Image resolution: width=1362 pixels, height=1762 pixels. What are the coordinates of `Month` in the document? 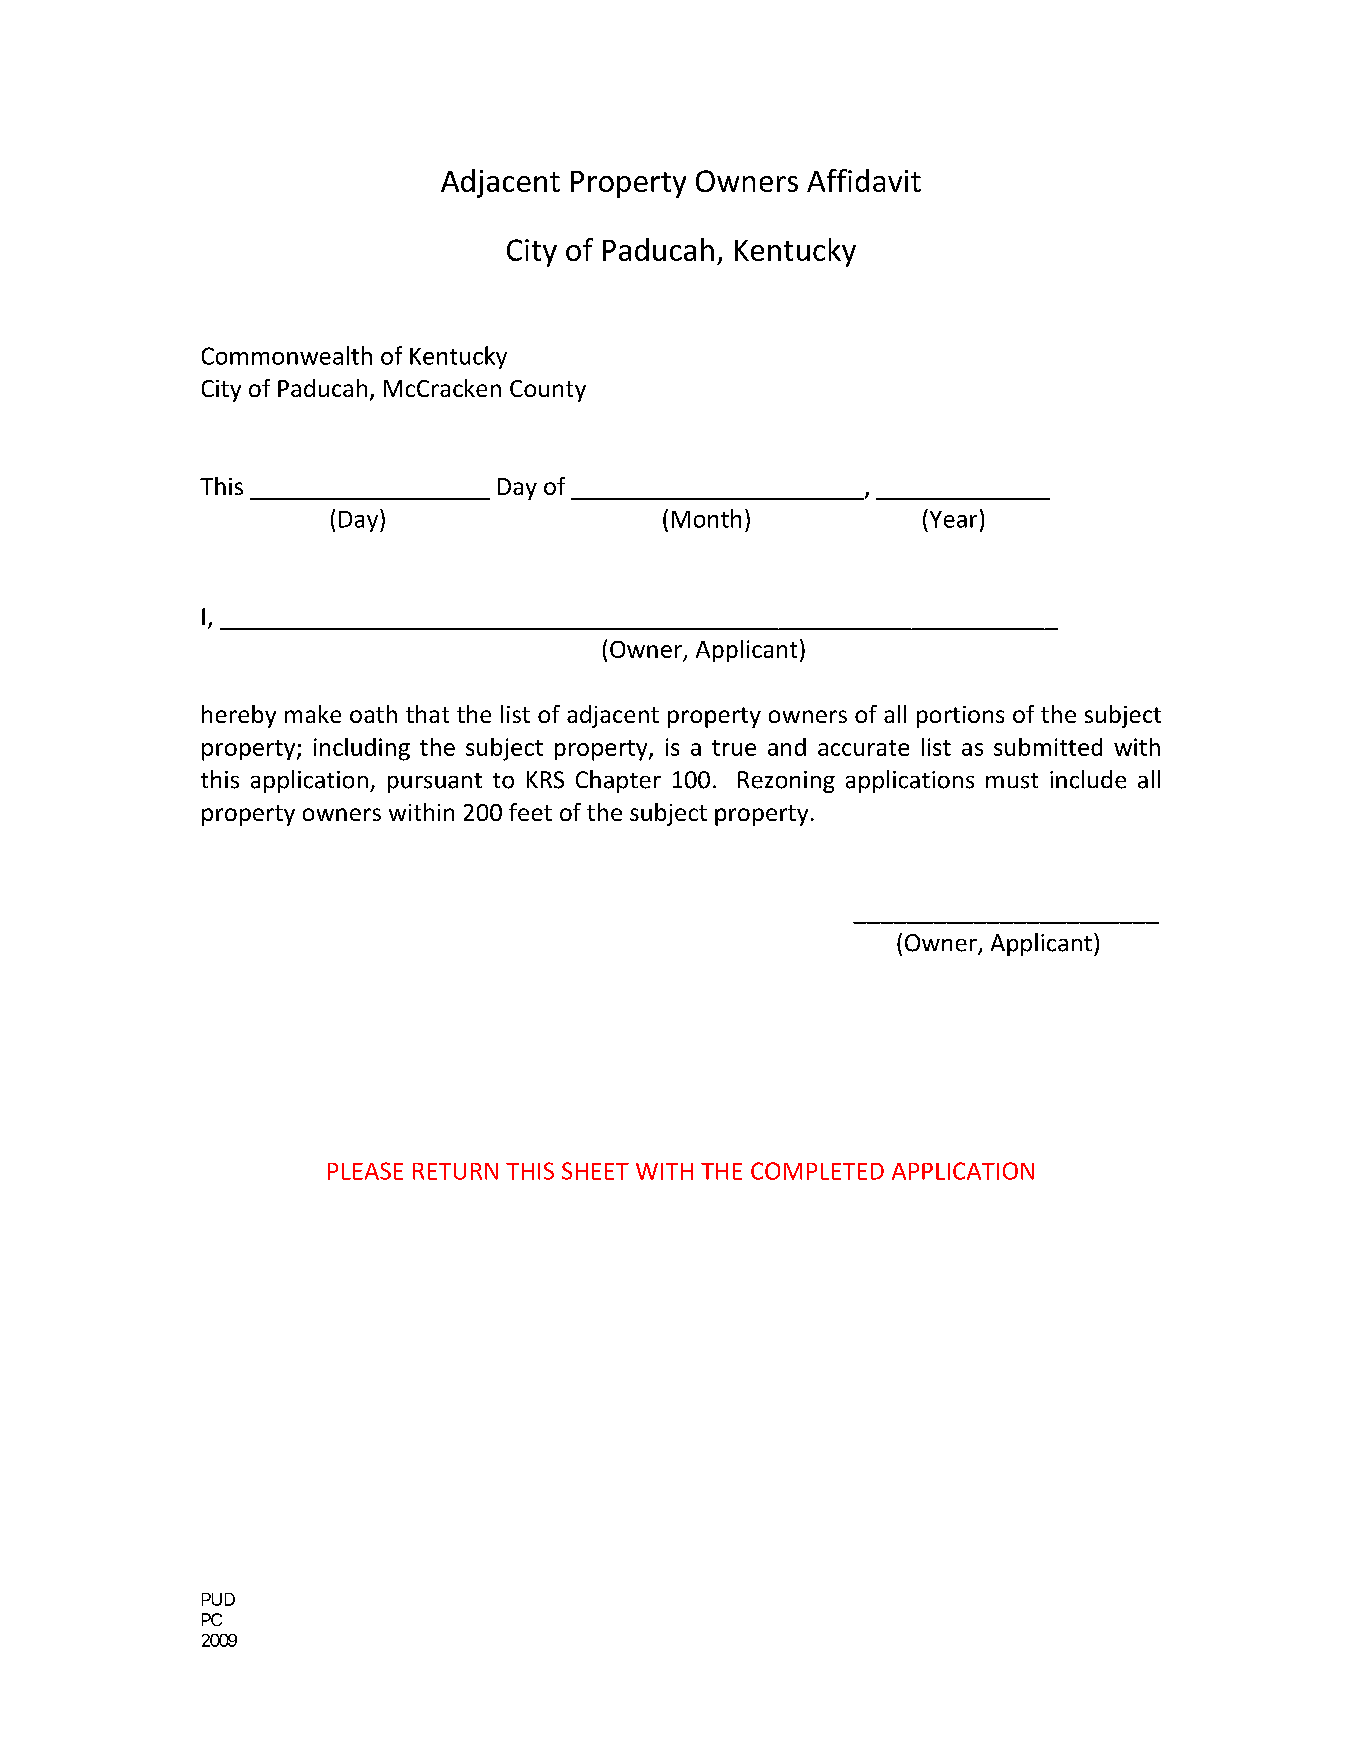 It's located at (706, 518).
